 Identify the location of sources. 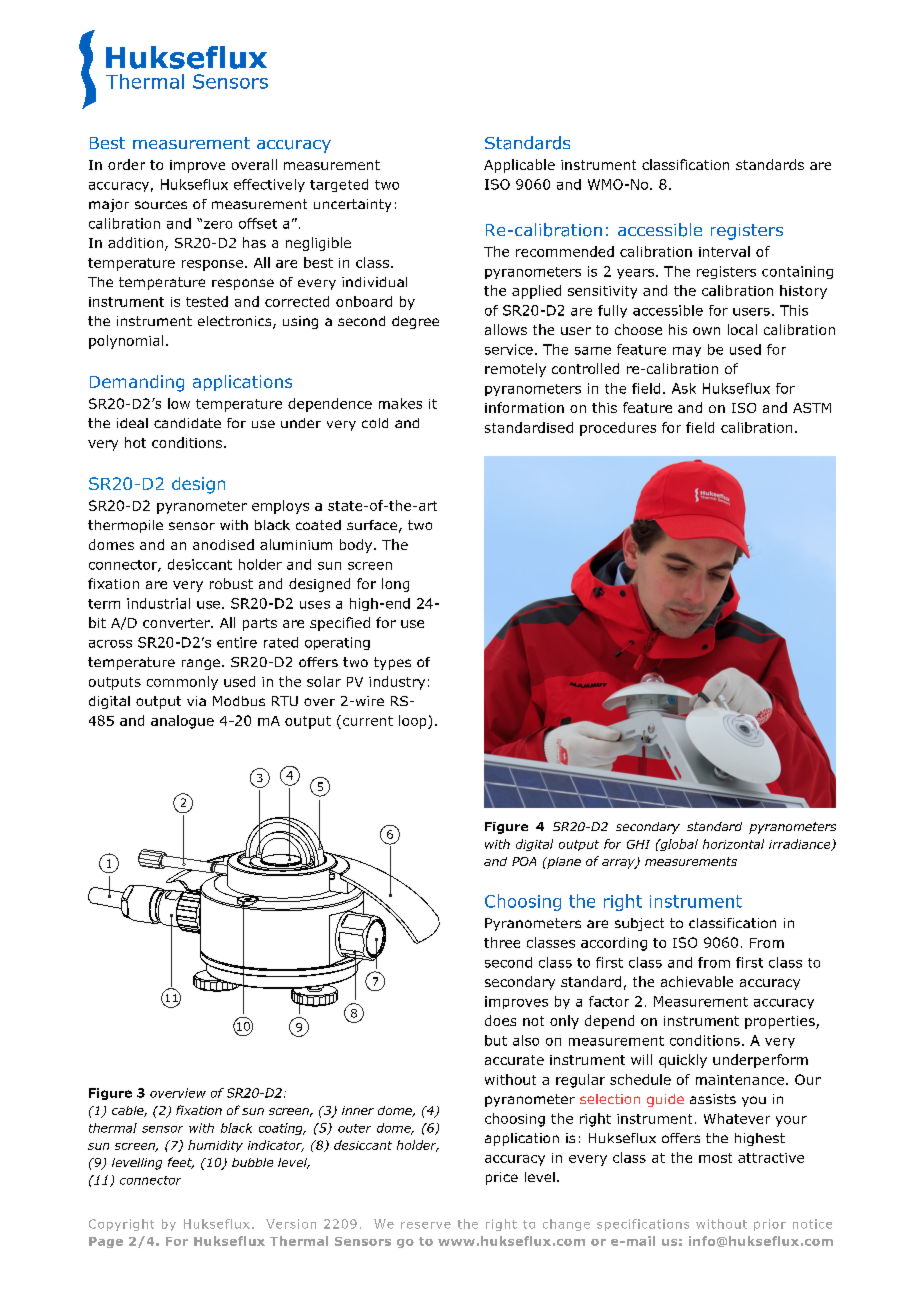
(161, 205).
